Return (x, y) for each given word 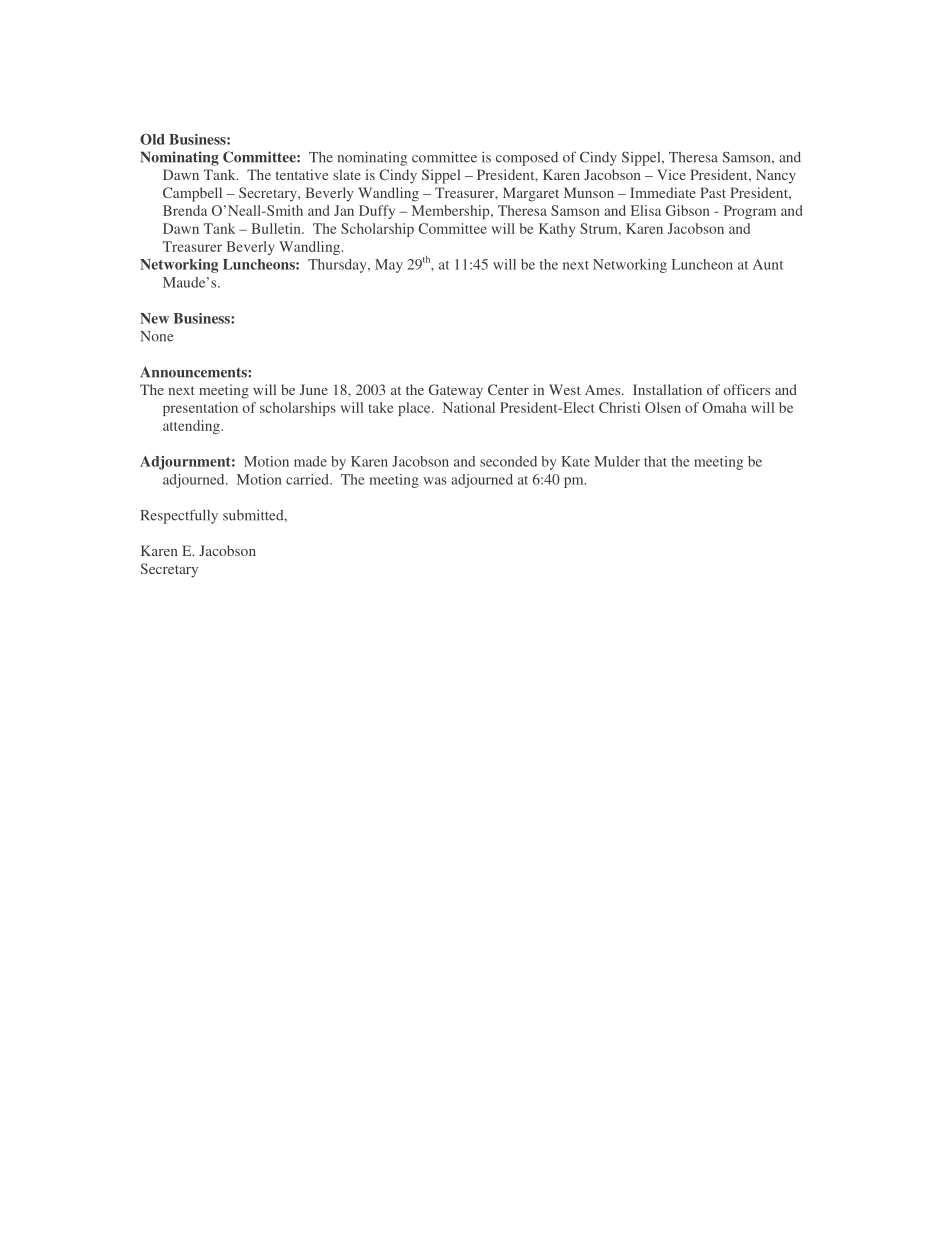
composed (527, 159)
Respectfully (179, 516)
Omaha (724, 407)
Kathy (557, 230)
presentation (200, 409)
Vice (671, 174)
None (156, 336)
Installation (667, 389)
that (655, 461)
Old (152, 139)
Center (508, 389)
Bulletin (277, 228)
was (435, 481)
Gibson (688, 210)
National (469, 407)
